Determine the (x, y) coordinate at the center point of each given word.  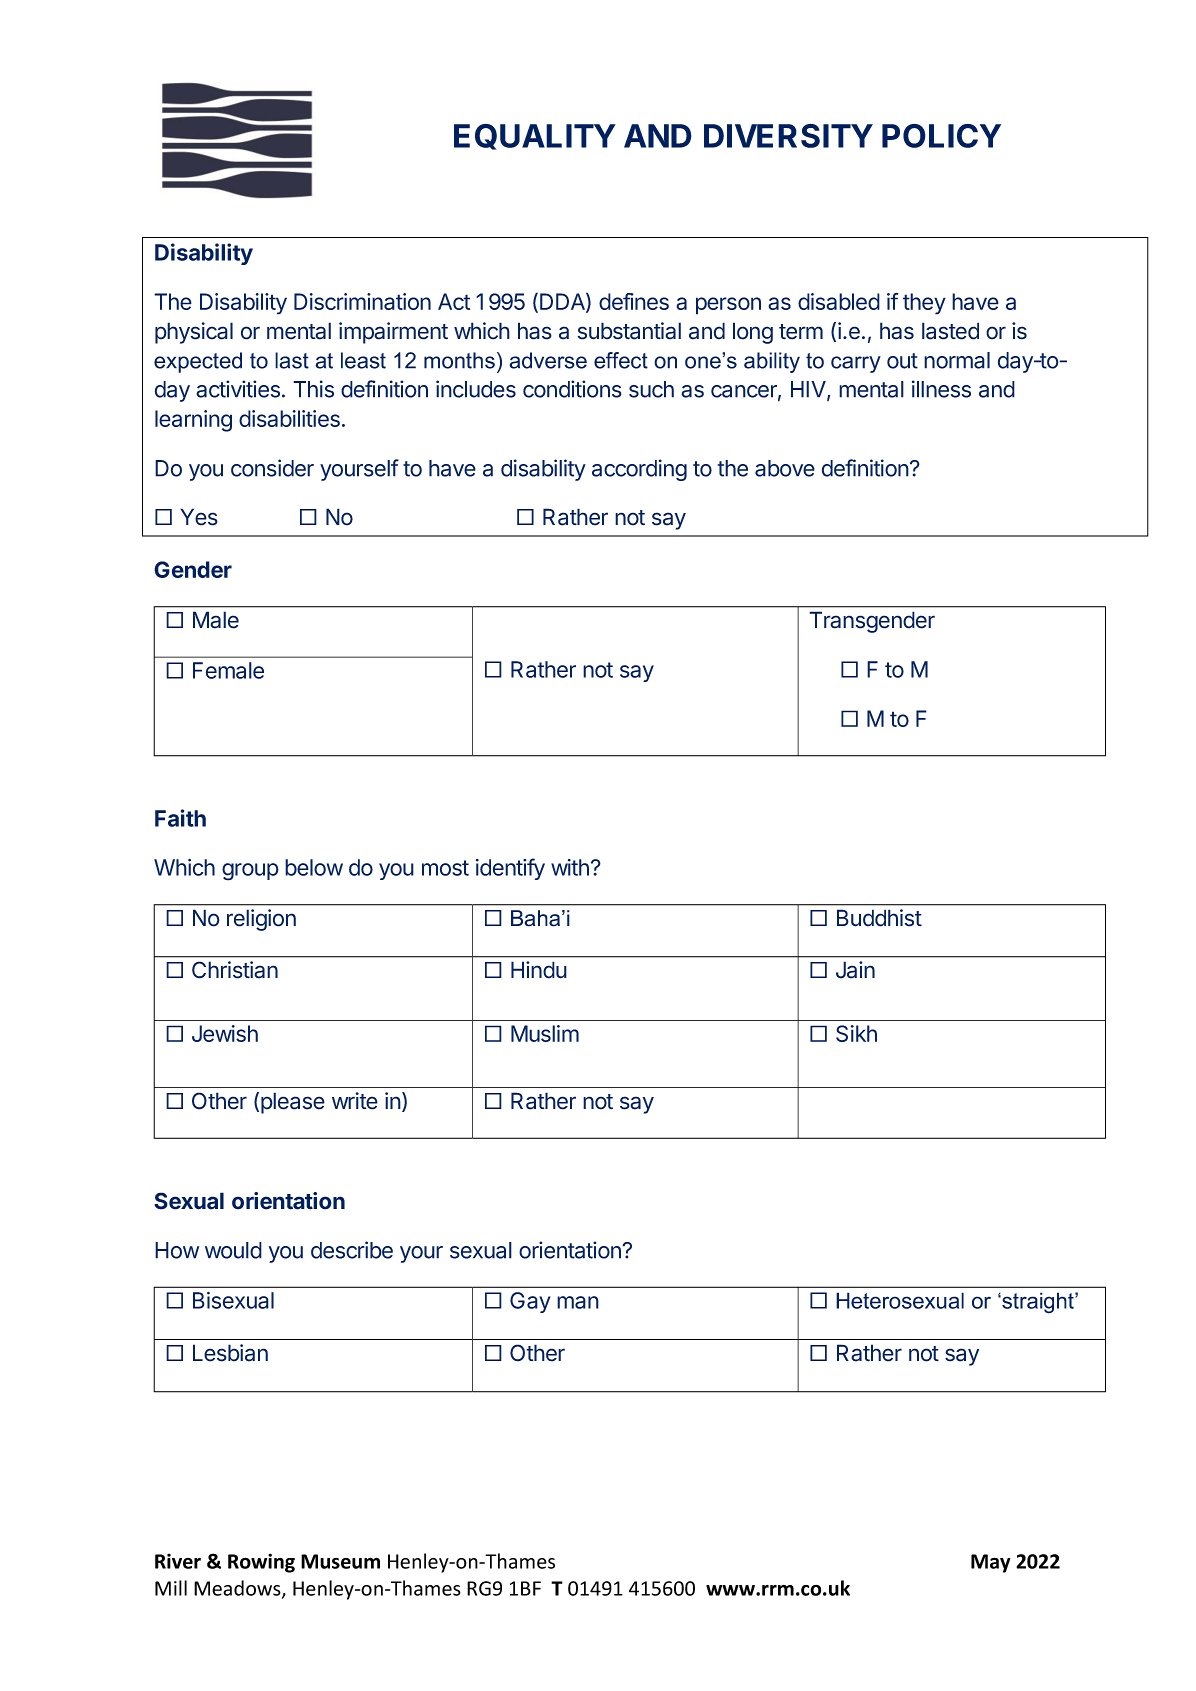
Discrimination (362, 301)
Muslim (545, 1033)
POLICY (941, 136)
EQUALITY (535, 137)
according (639, 470)
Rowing (261, 1563)
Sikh (856, 1033)
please (293, 1103)
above (785, 468)
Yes (199, 517)
